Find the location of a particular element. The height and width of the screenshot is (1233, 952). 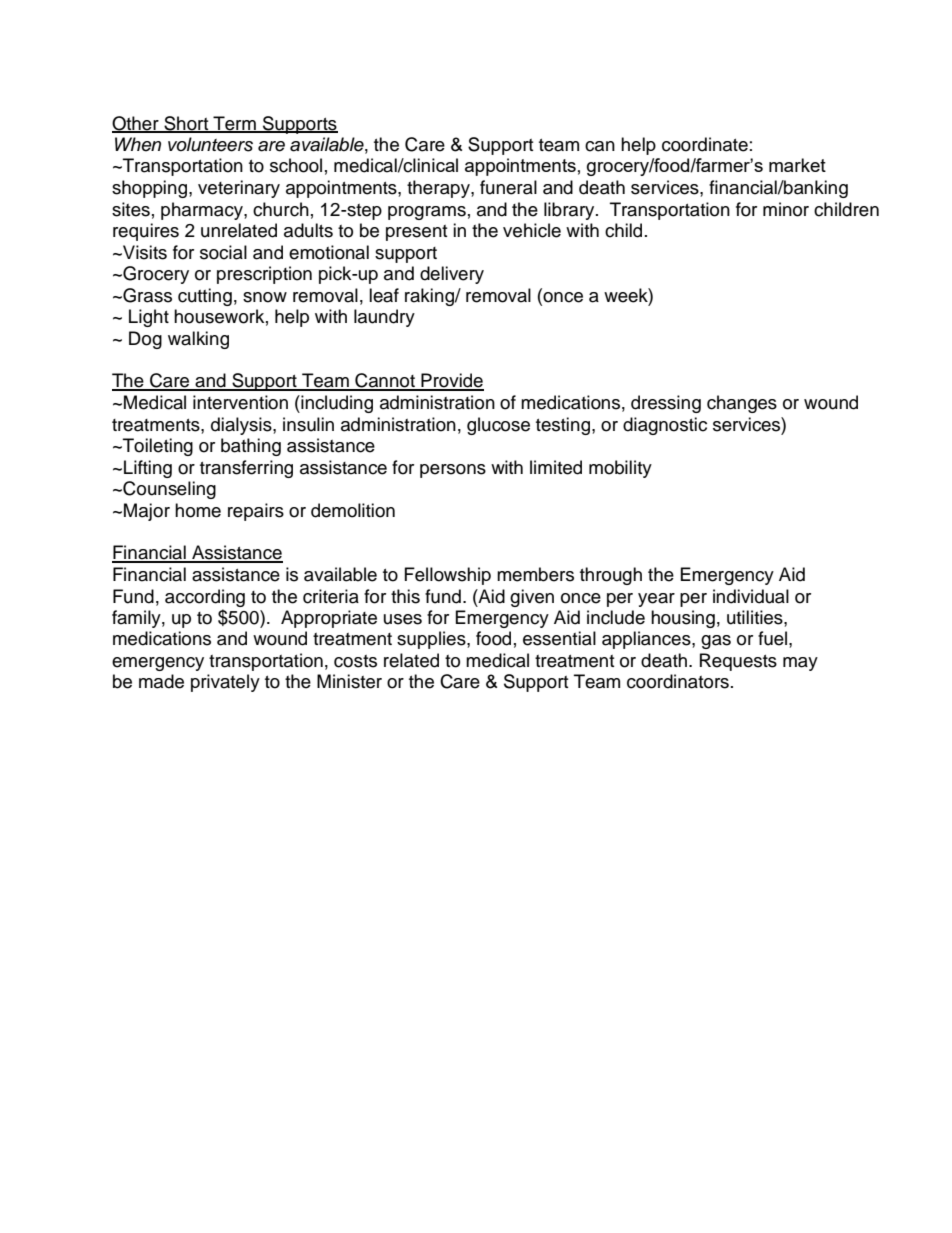

volunteers is located at coordinates (210, 144).
